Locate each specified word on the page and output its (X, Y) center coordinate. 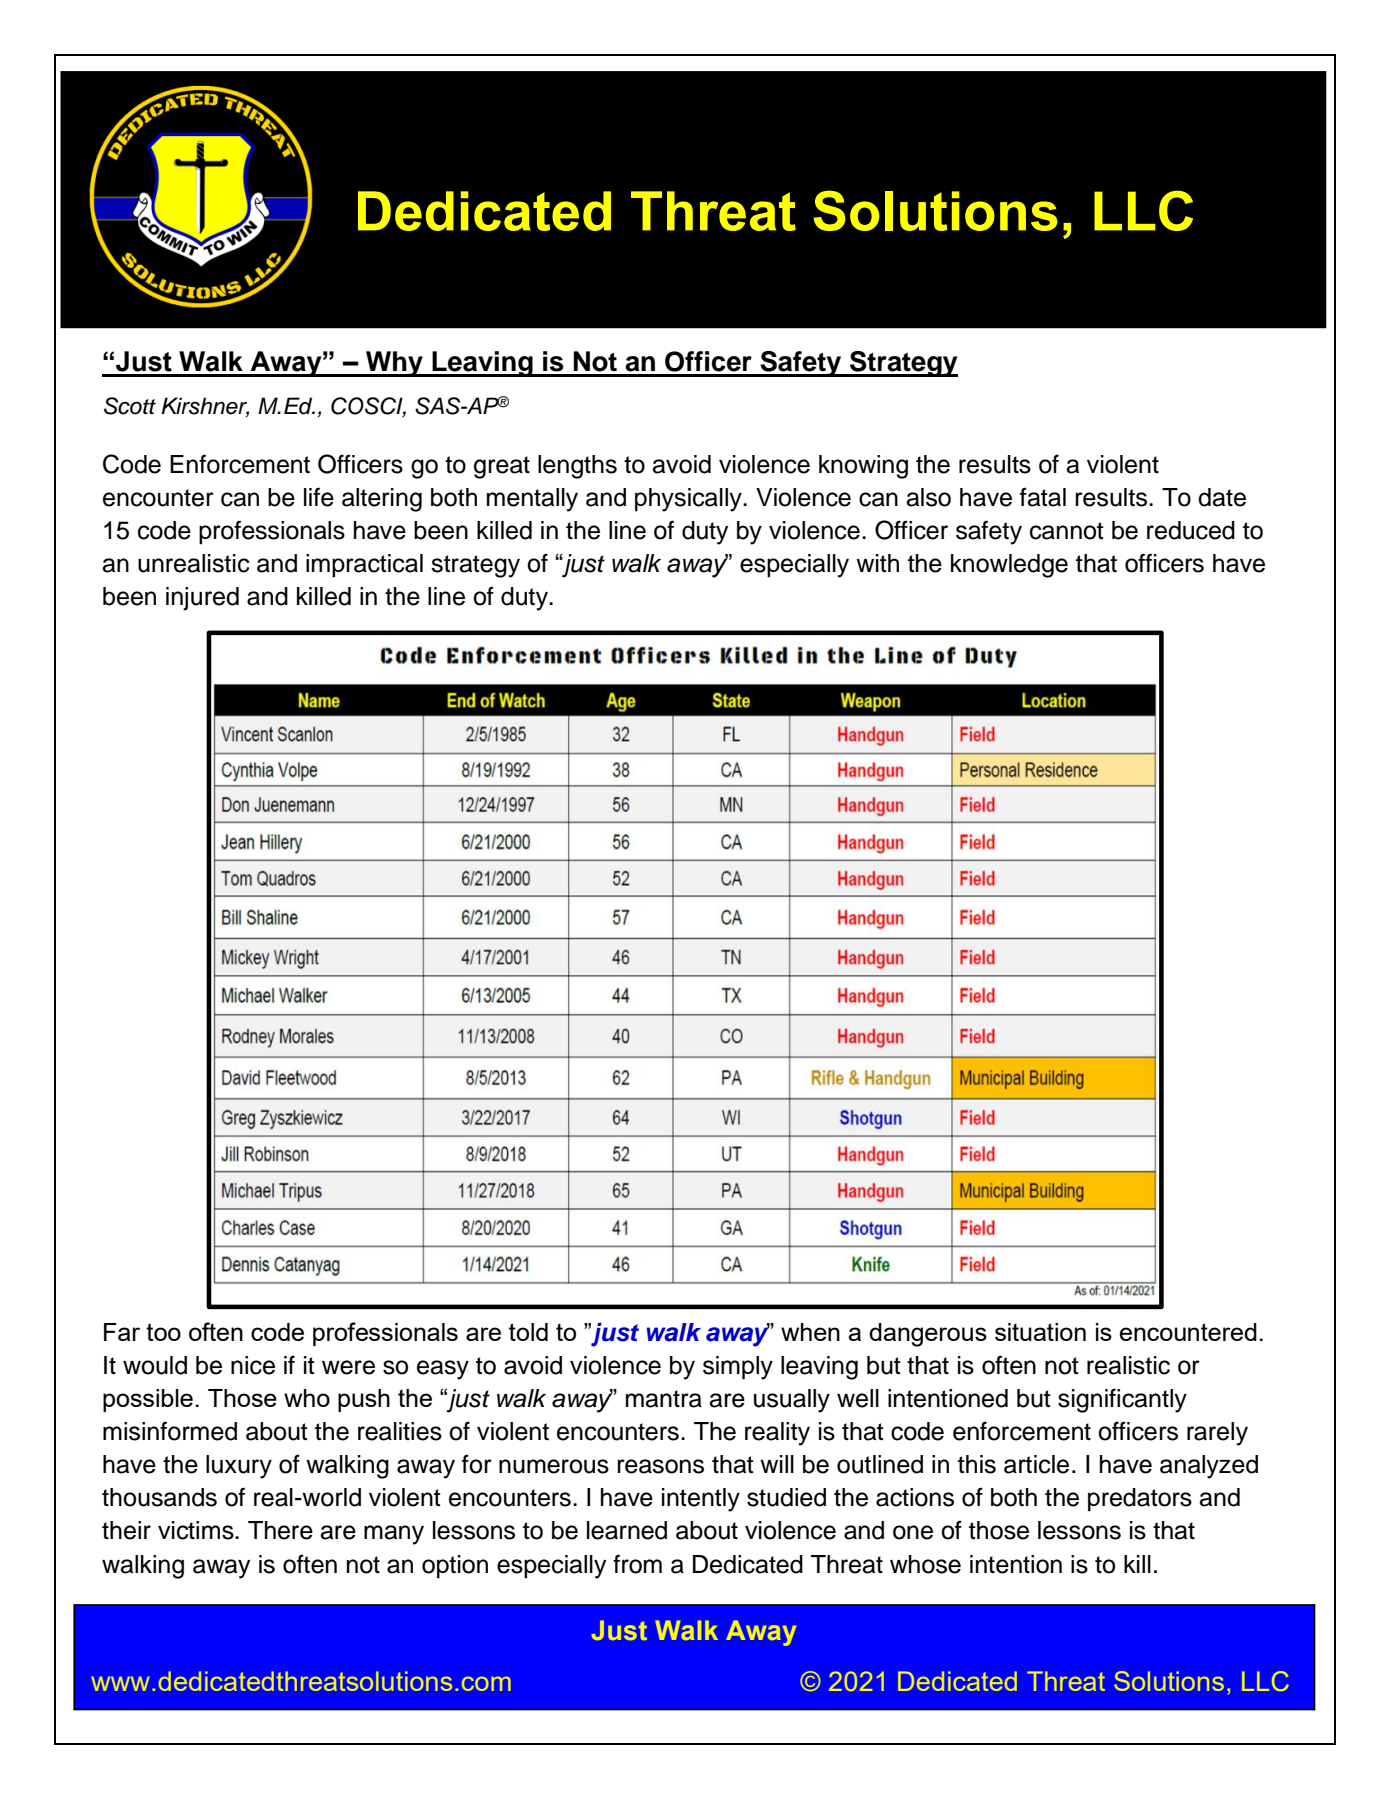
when (810, 1332)
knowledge (1009, 566)
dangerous (928, 1335)
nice (253, 1365)
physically (689, 500)
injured (202, 599)
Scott (130, 406)
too (163, 1332)
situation (1040, 1332)
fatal (1043, 497)
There (280, 1530)
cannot (1067, 531)
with (877, 563)
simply (738, 1368)
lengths (577, 467)
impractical (364, 566)
